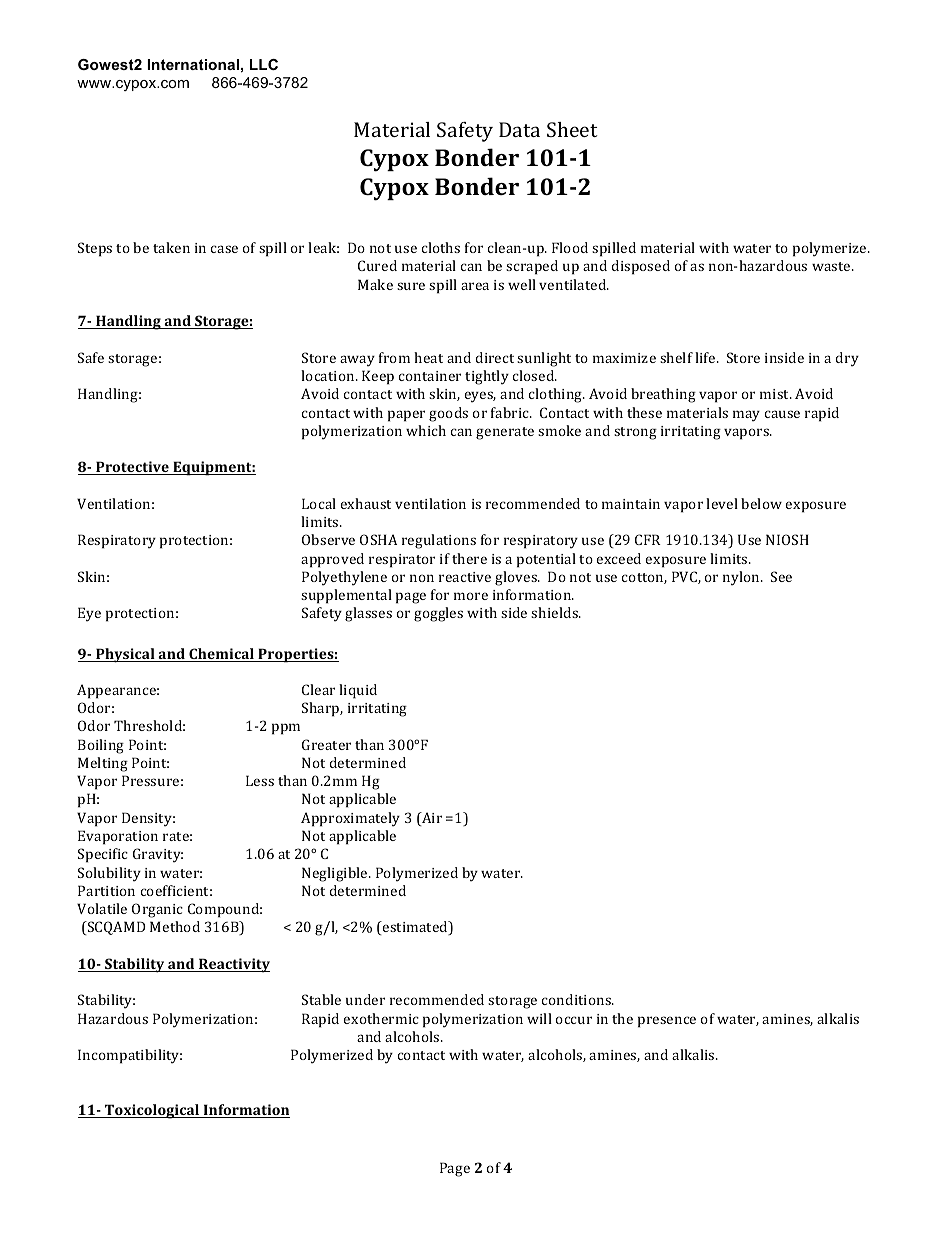 The image size is (952, 1233). What do you see at coordinates (667, 1022) in the page?
I see `presence` at bounding box center [667, 1022].
